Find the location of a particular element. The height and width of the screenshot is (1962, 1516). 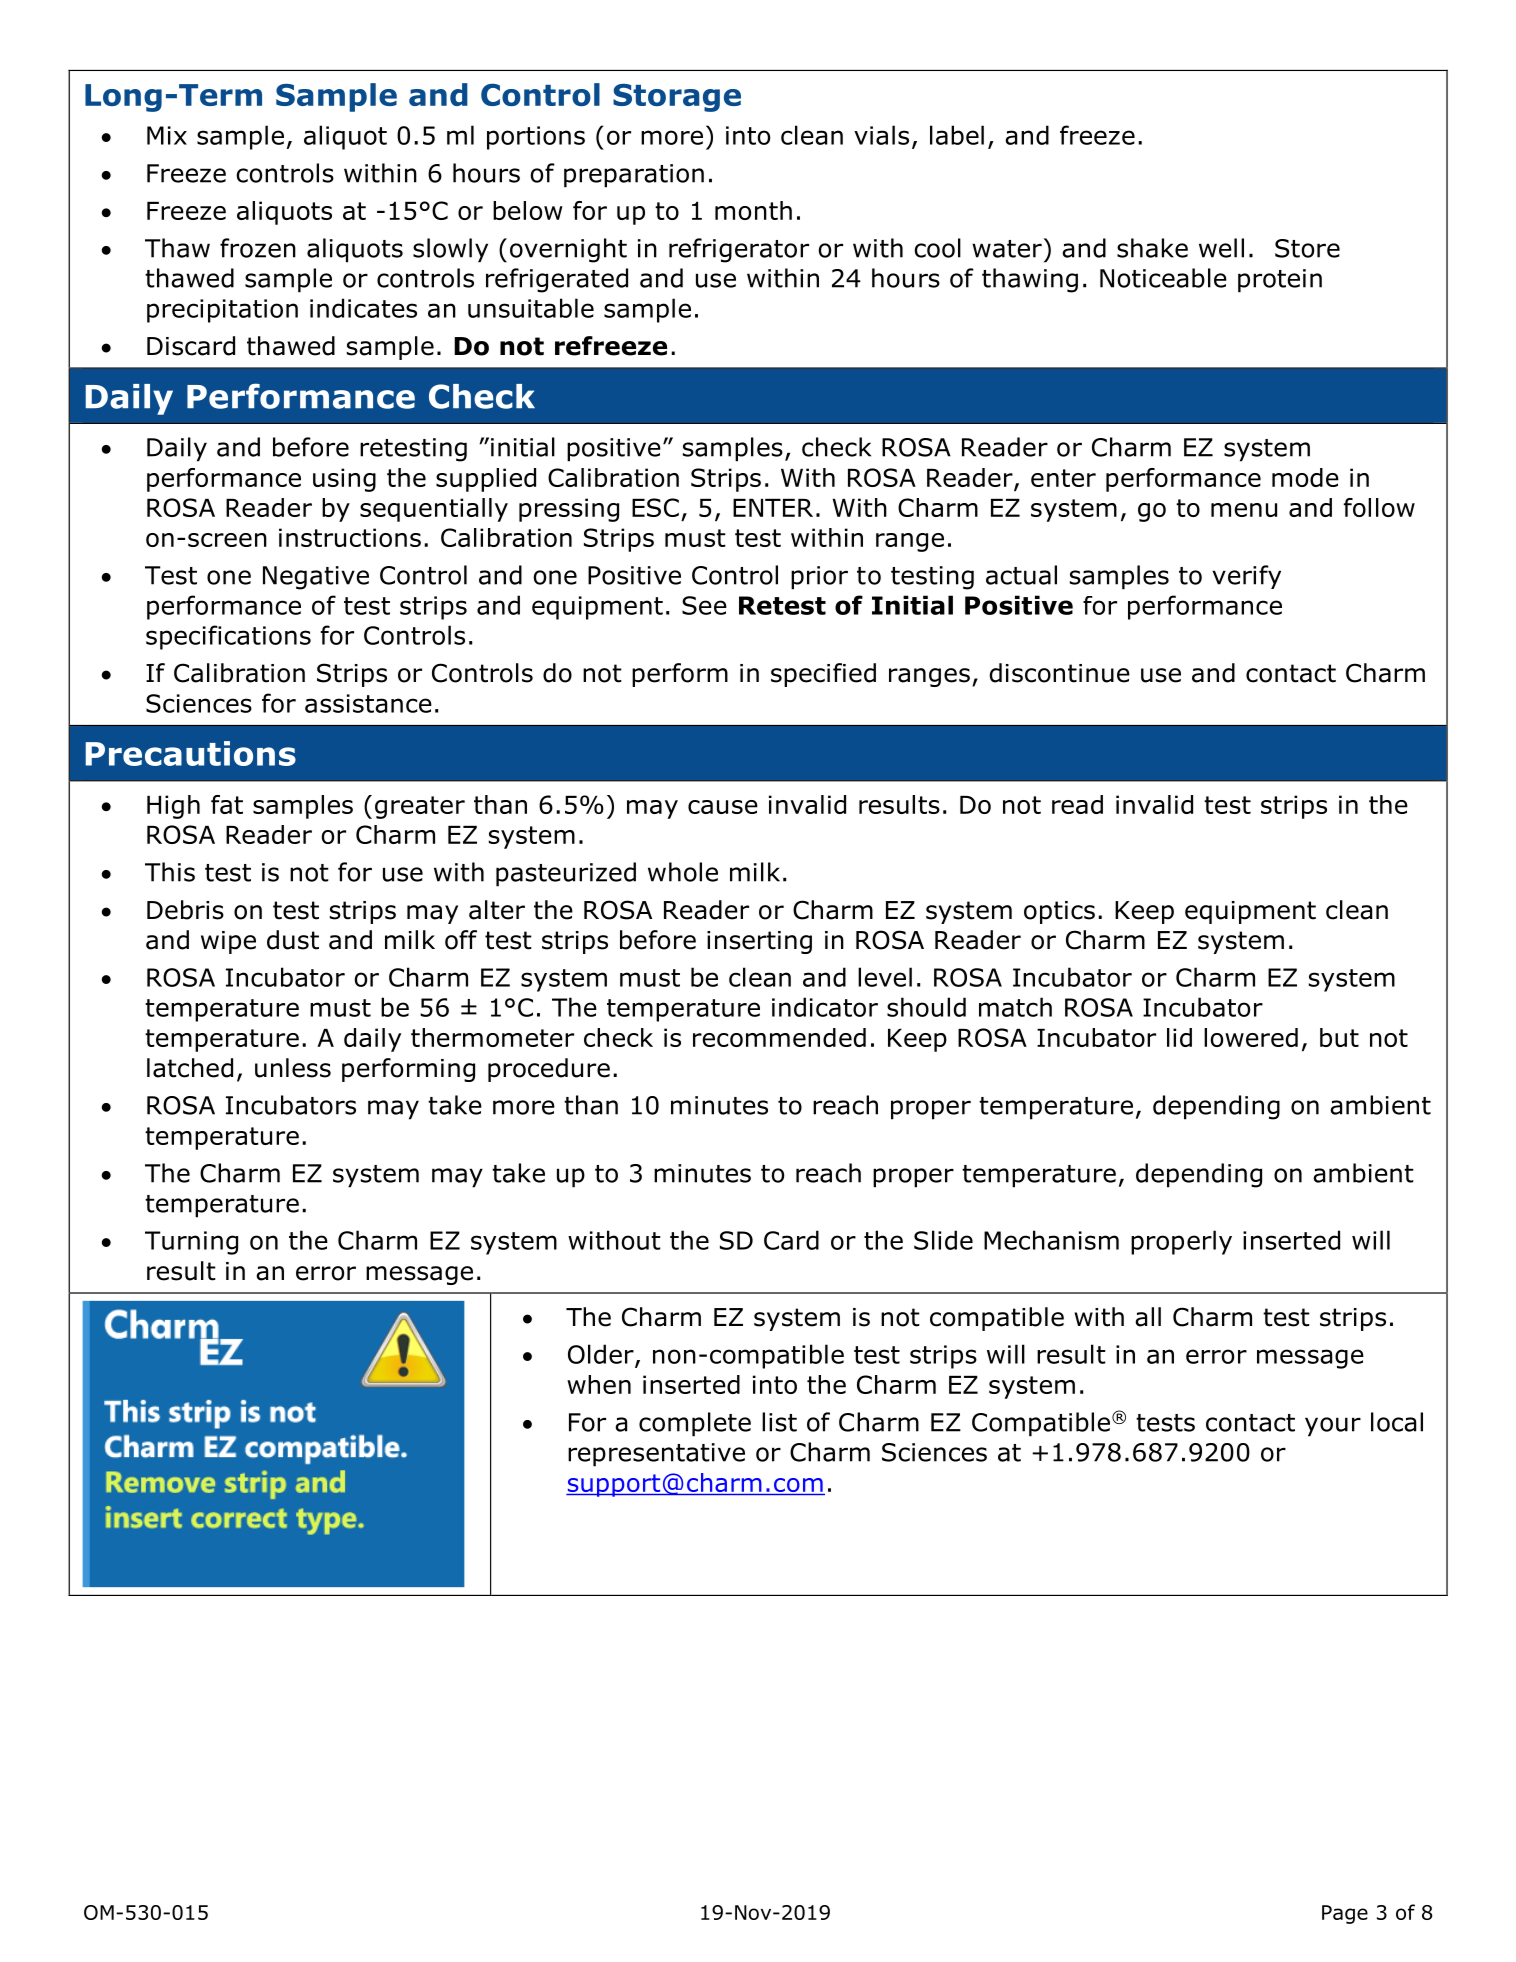

well is located at coordinates (1221, 248).
